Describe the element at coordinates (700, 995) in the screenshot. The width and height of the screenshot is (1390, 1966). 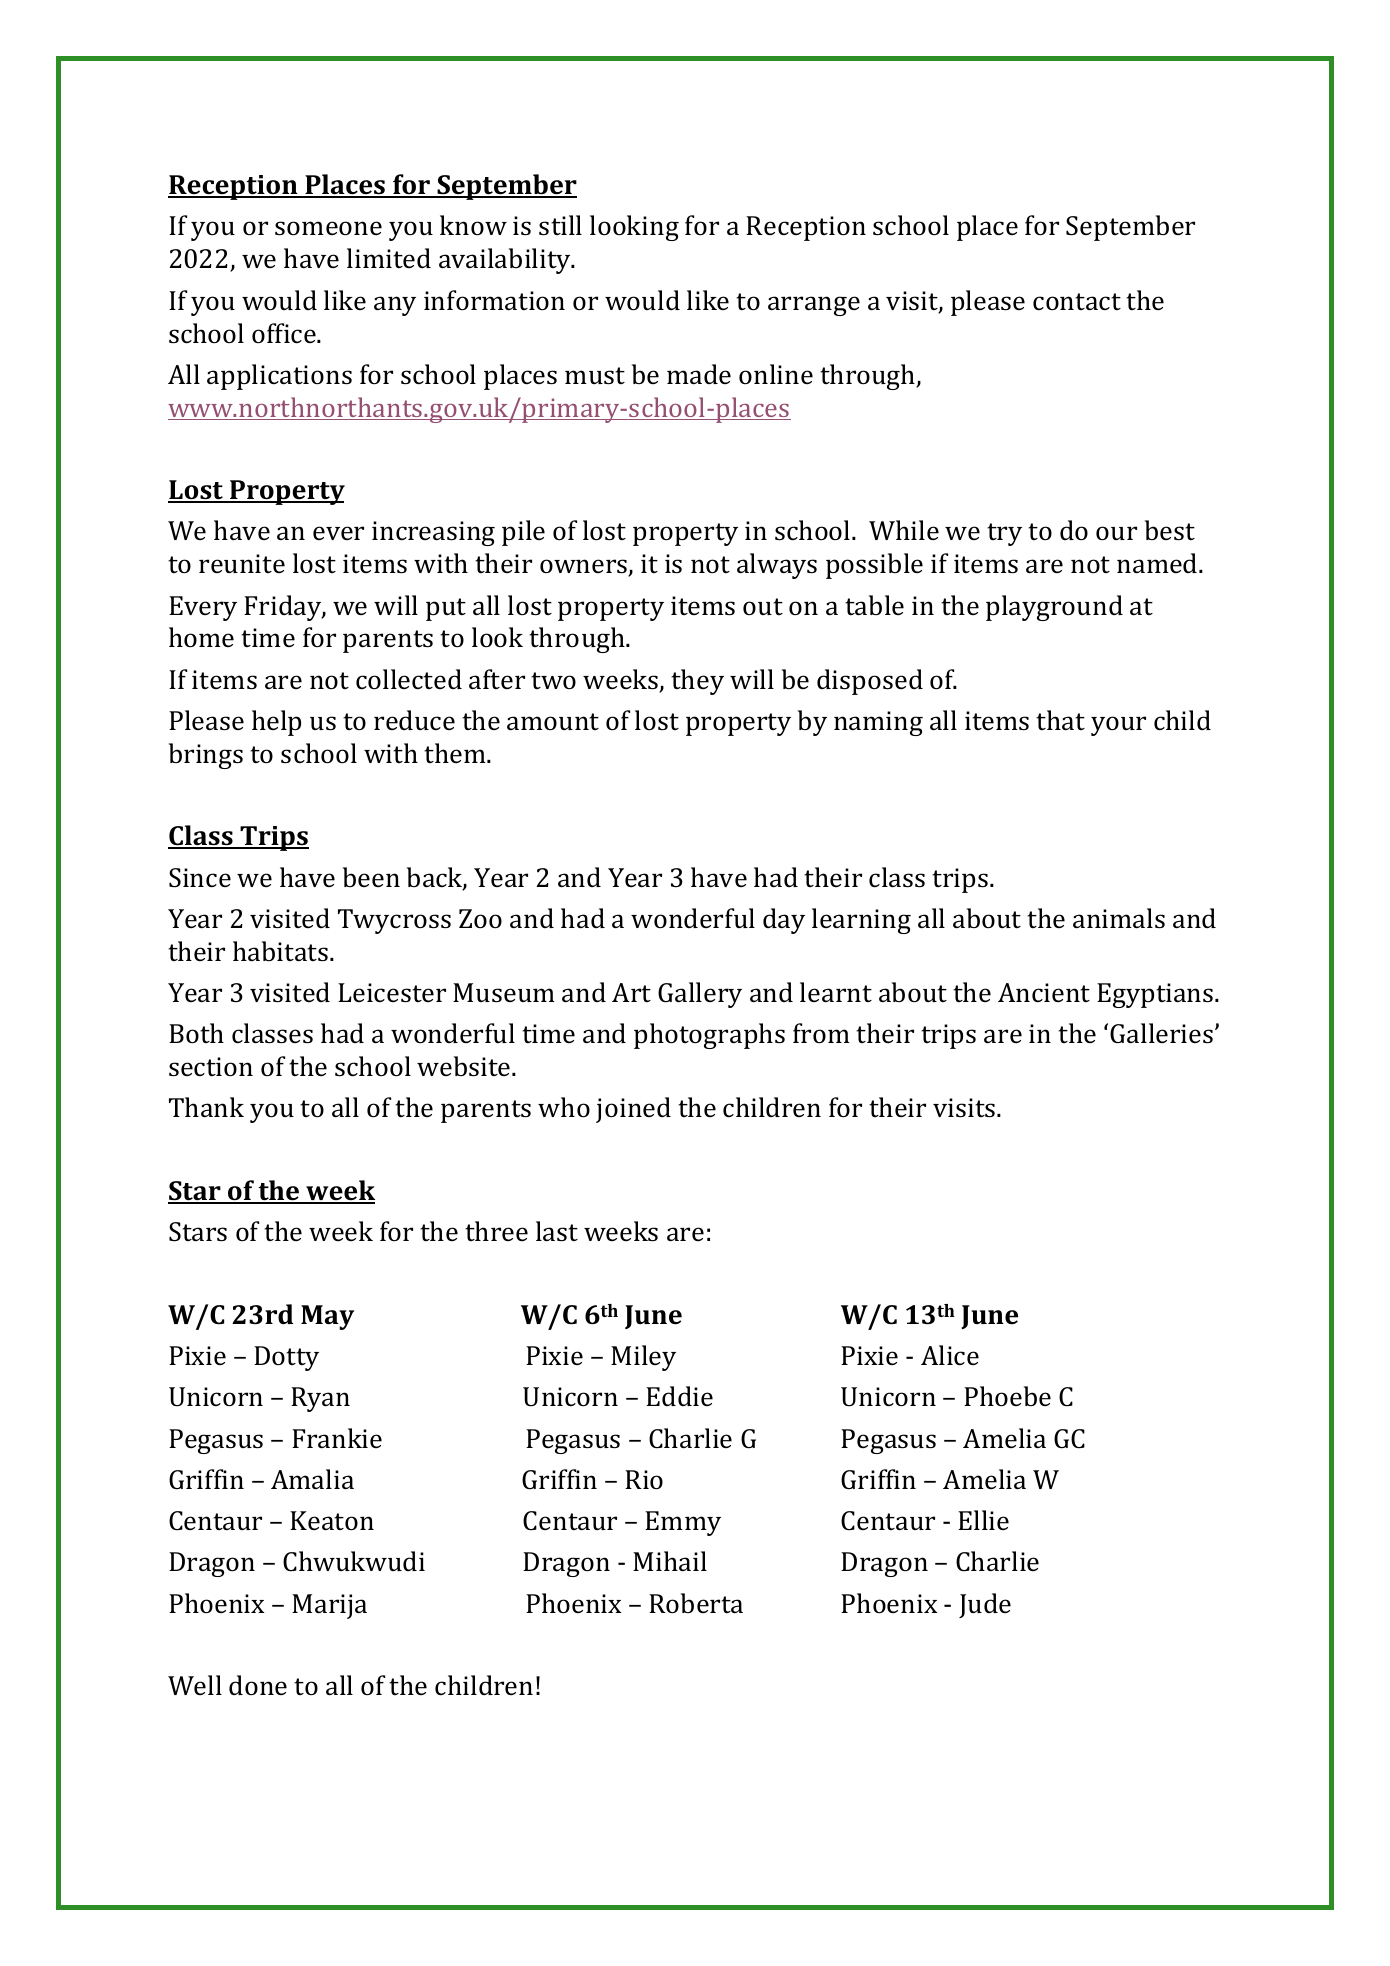
I see `Gallery` at that location.
